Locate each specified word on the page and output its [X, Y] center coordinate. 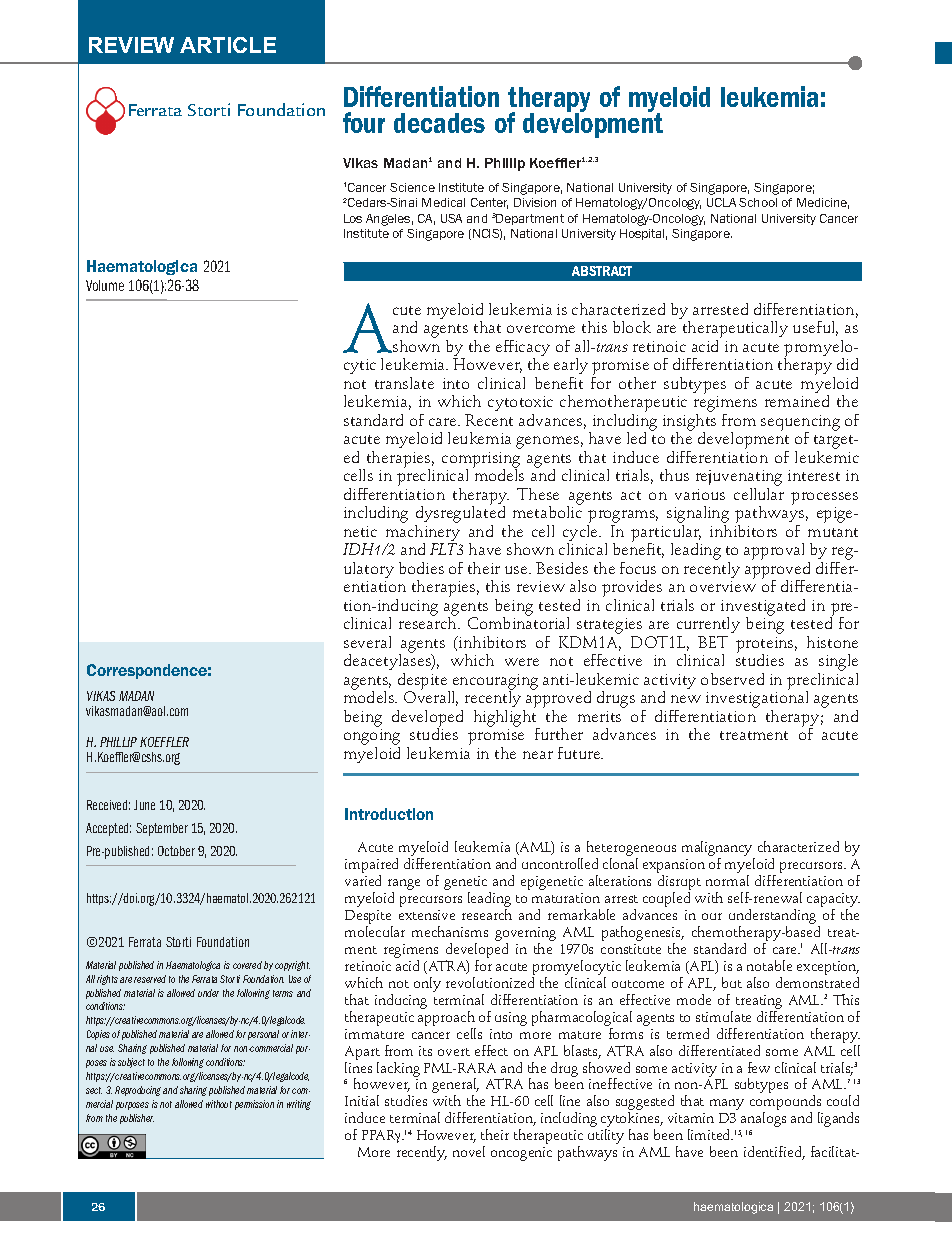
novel [469, 1151]
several [367, 642]
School [758, 202]
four [364, 122]
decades [439, 123]
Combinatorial [518, 622]
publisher [137, 1119]
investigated [763, 608]
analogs [763, 1119]
